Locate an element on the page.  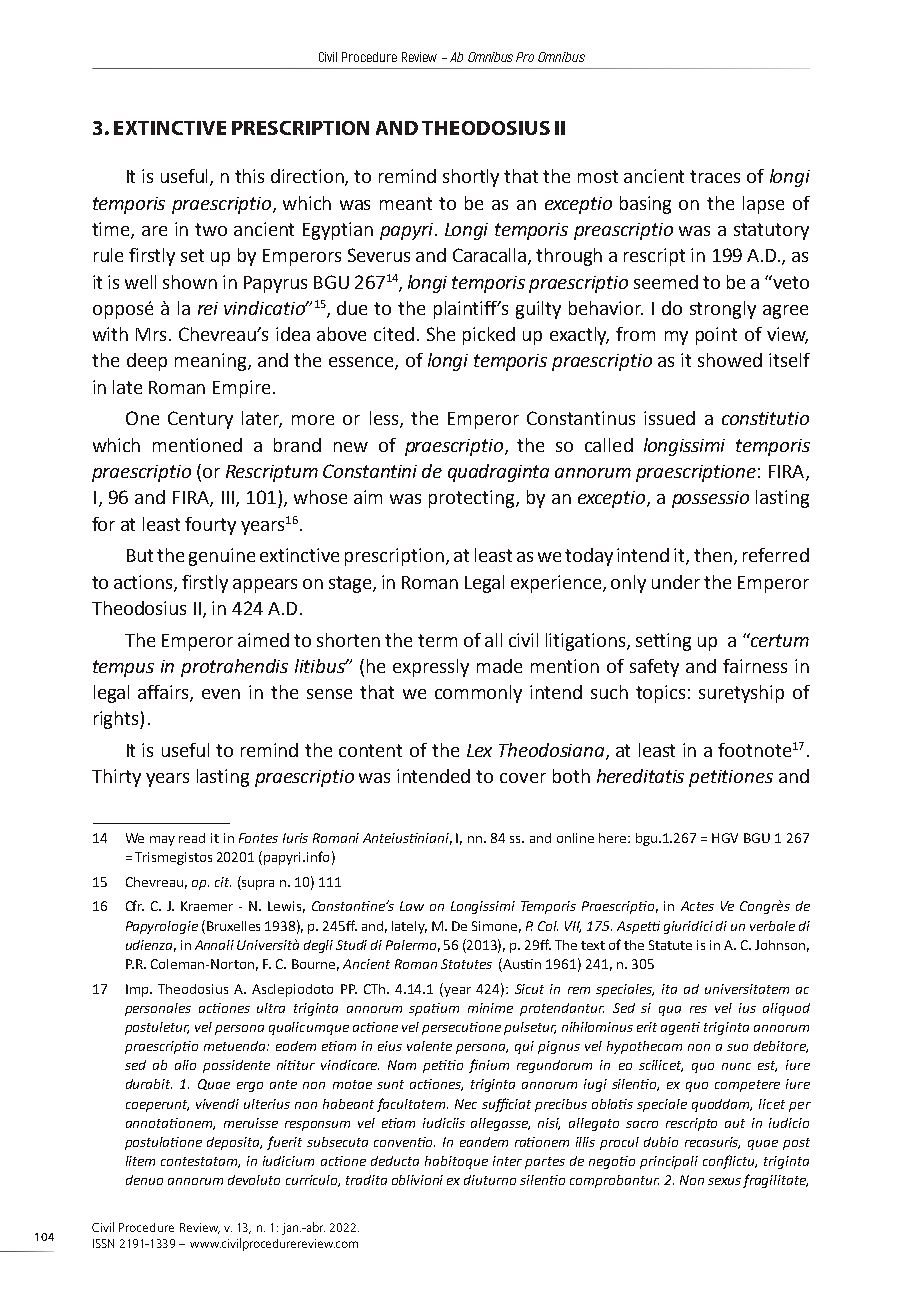
two is located at coordinates (211, 229).
